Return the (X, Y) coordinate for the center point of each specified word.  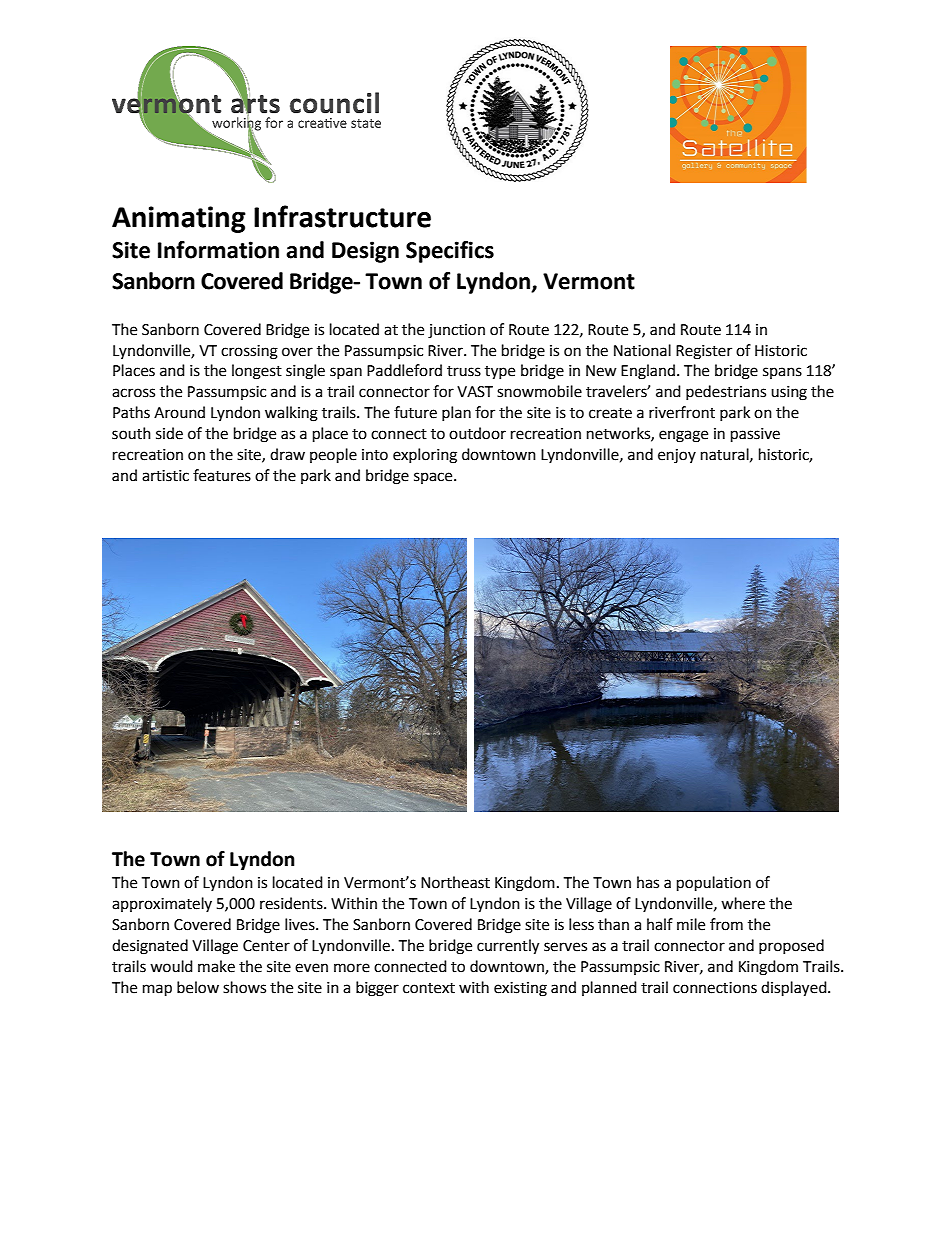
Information (218, 250)
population (714, 884)
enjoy (677, 456)
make (216, 966)
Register (704, 352)
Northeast (455, 882)
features (222, 475)
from (726, 924)
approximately (162, 904)
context (429, 988)
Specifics (450, 252)
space (434, 478)
